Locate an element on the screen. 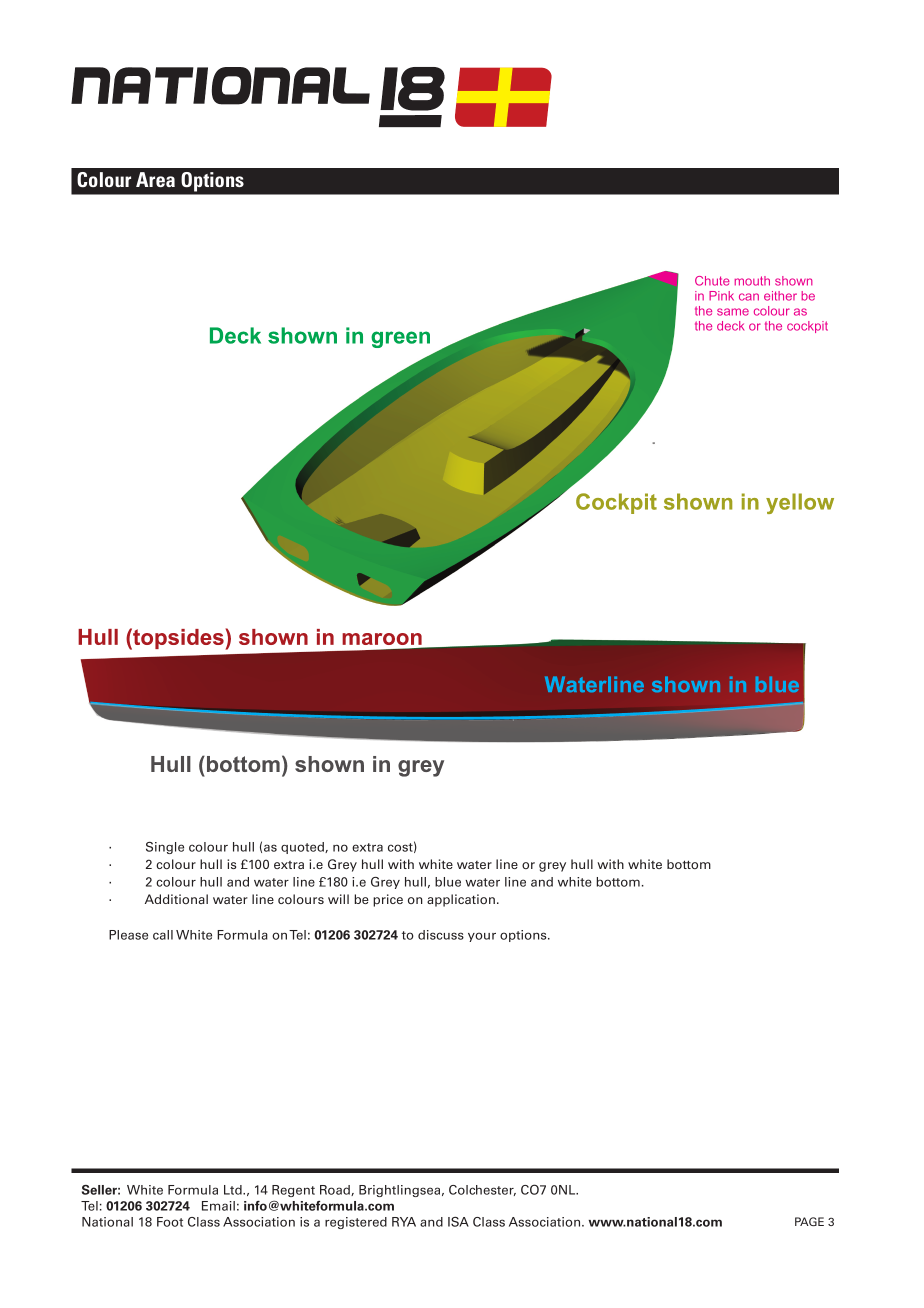 The image size is (924, 1308). Chute is located at coordinates (712, 281).
